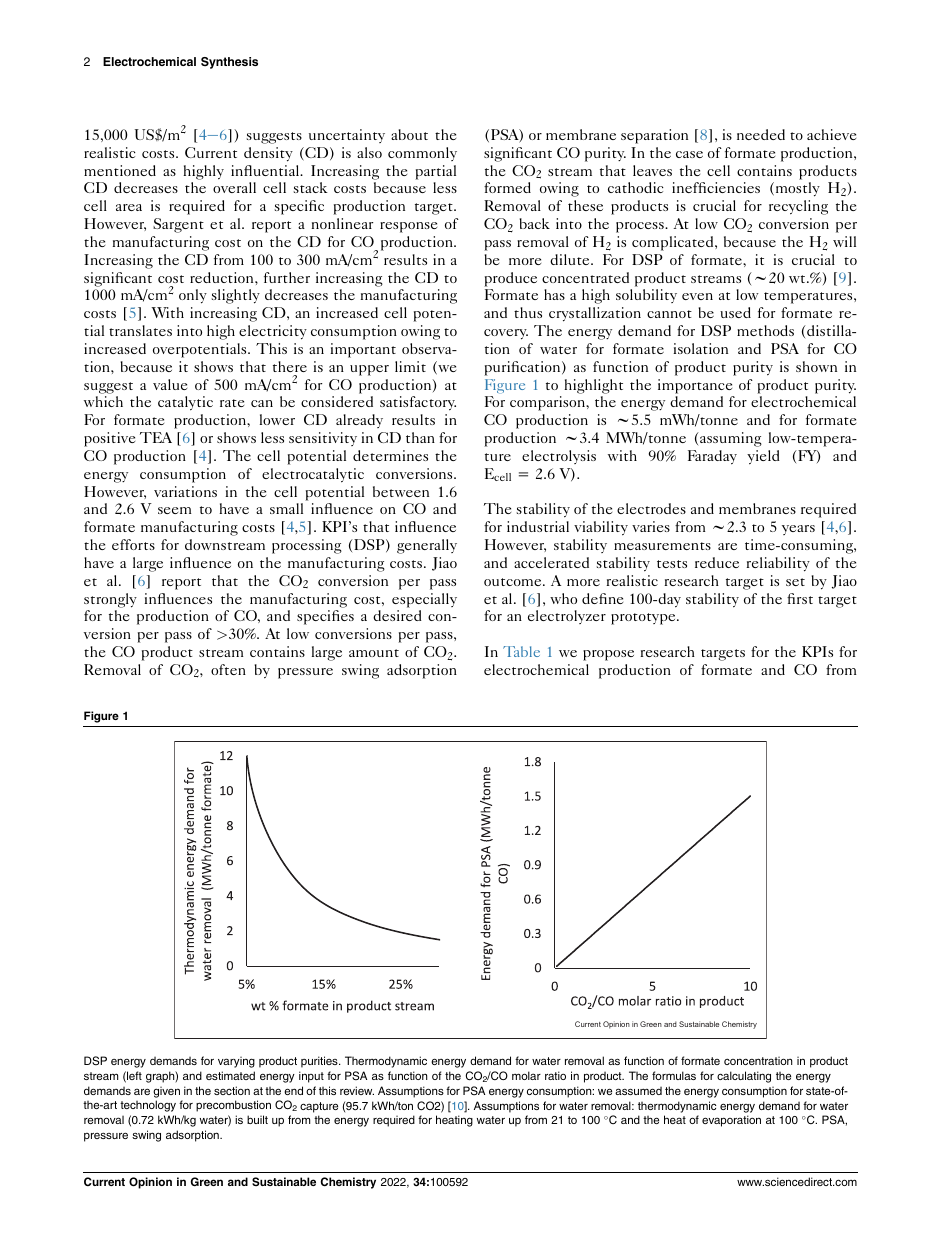 This screenshot has height=1235, width=952. What do you see at coordinates (229, 63) in the screenshot?
I see `Synthesis` at bounding box center [229, 63].
